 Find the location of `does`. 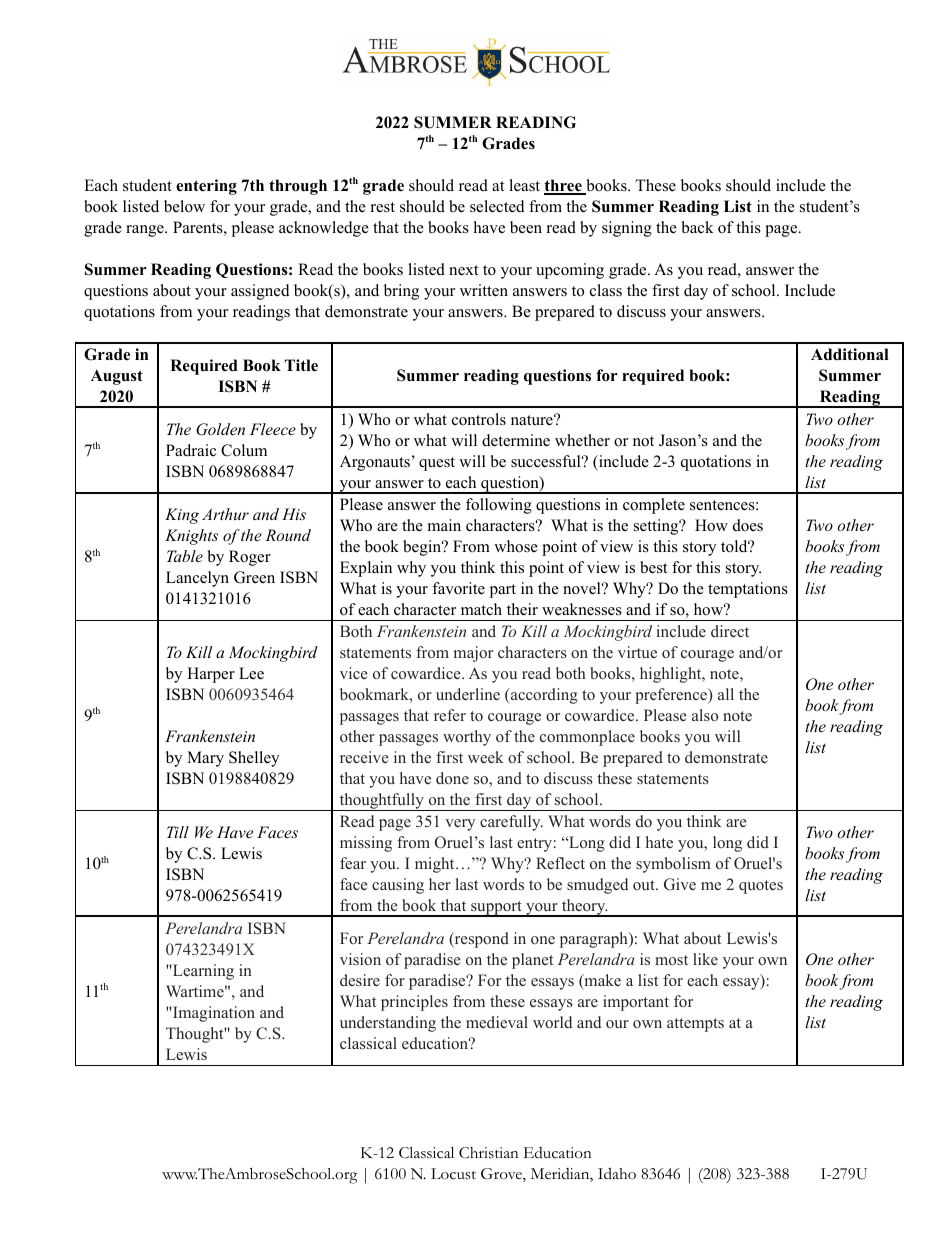

does is located at coordinates (748, 525).
